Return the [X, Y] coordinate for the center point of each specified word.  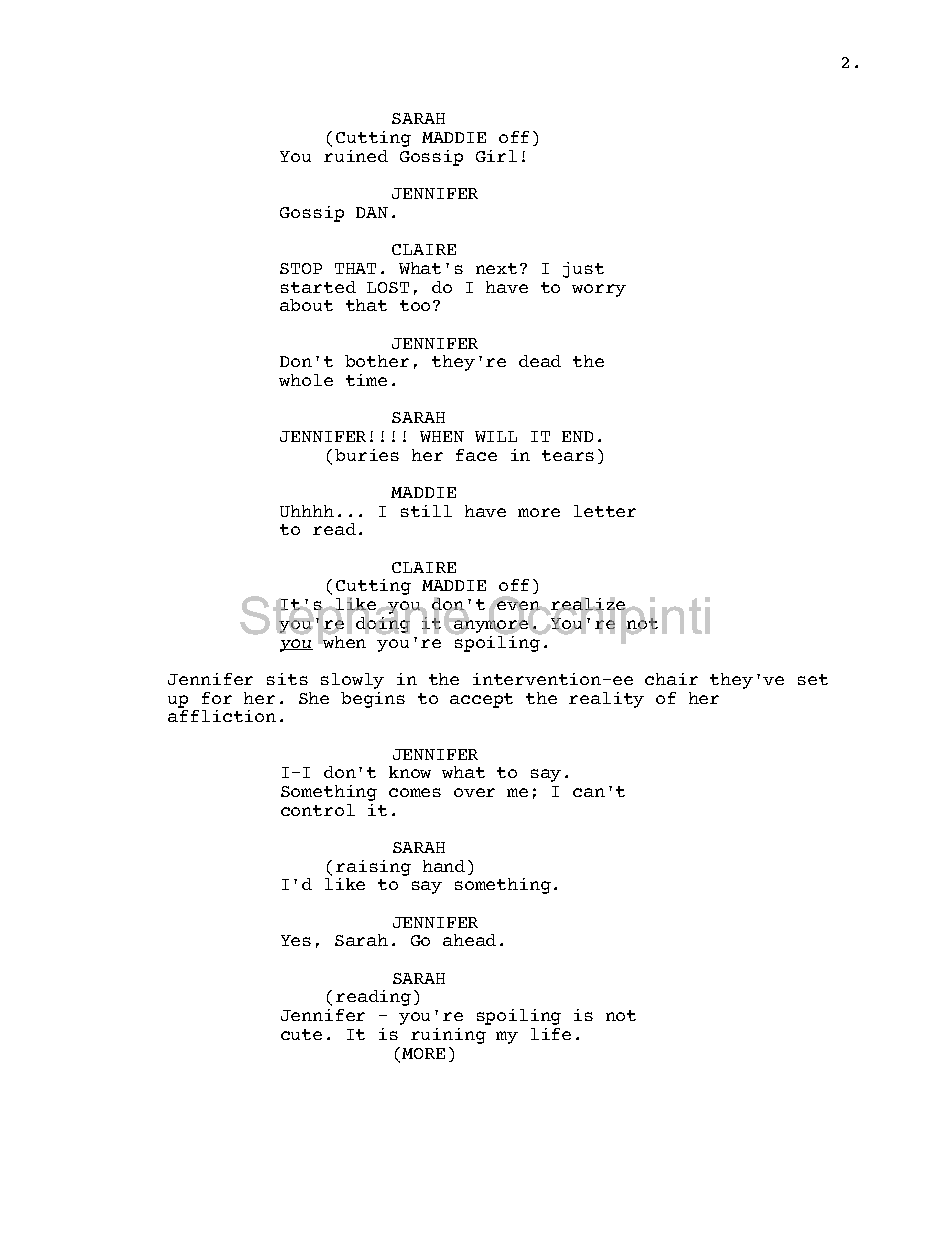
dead [540, 361]
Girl [496, 156]
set [813, 679]
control [318, 810]
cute [301, 1034]
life [551, 1034]
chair [671, 679]
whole [306, 380]
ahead [469, 940]
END [577, 436]
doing [383, 624]
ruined [356, 156]
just [583, 270]
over [474, 792]
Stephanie [356, 620]
